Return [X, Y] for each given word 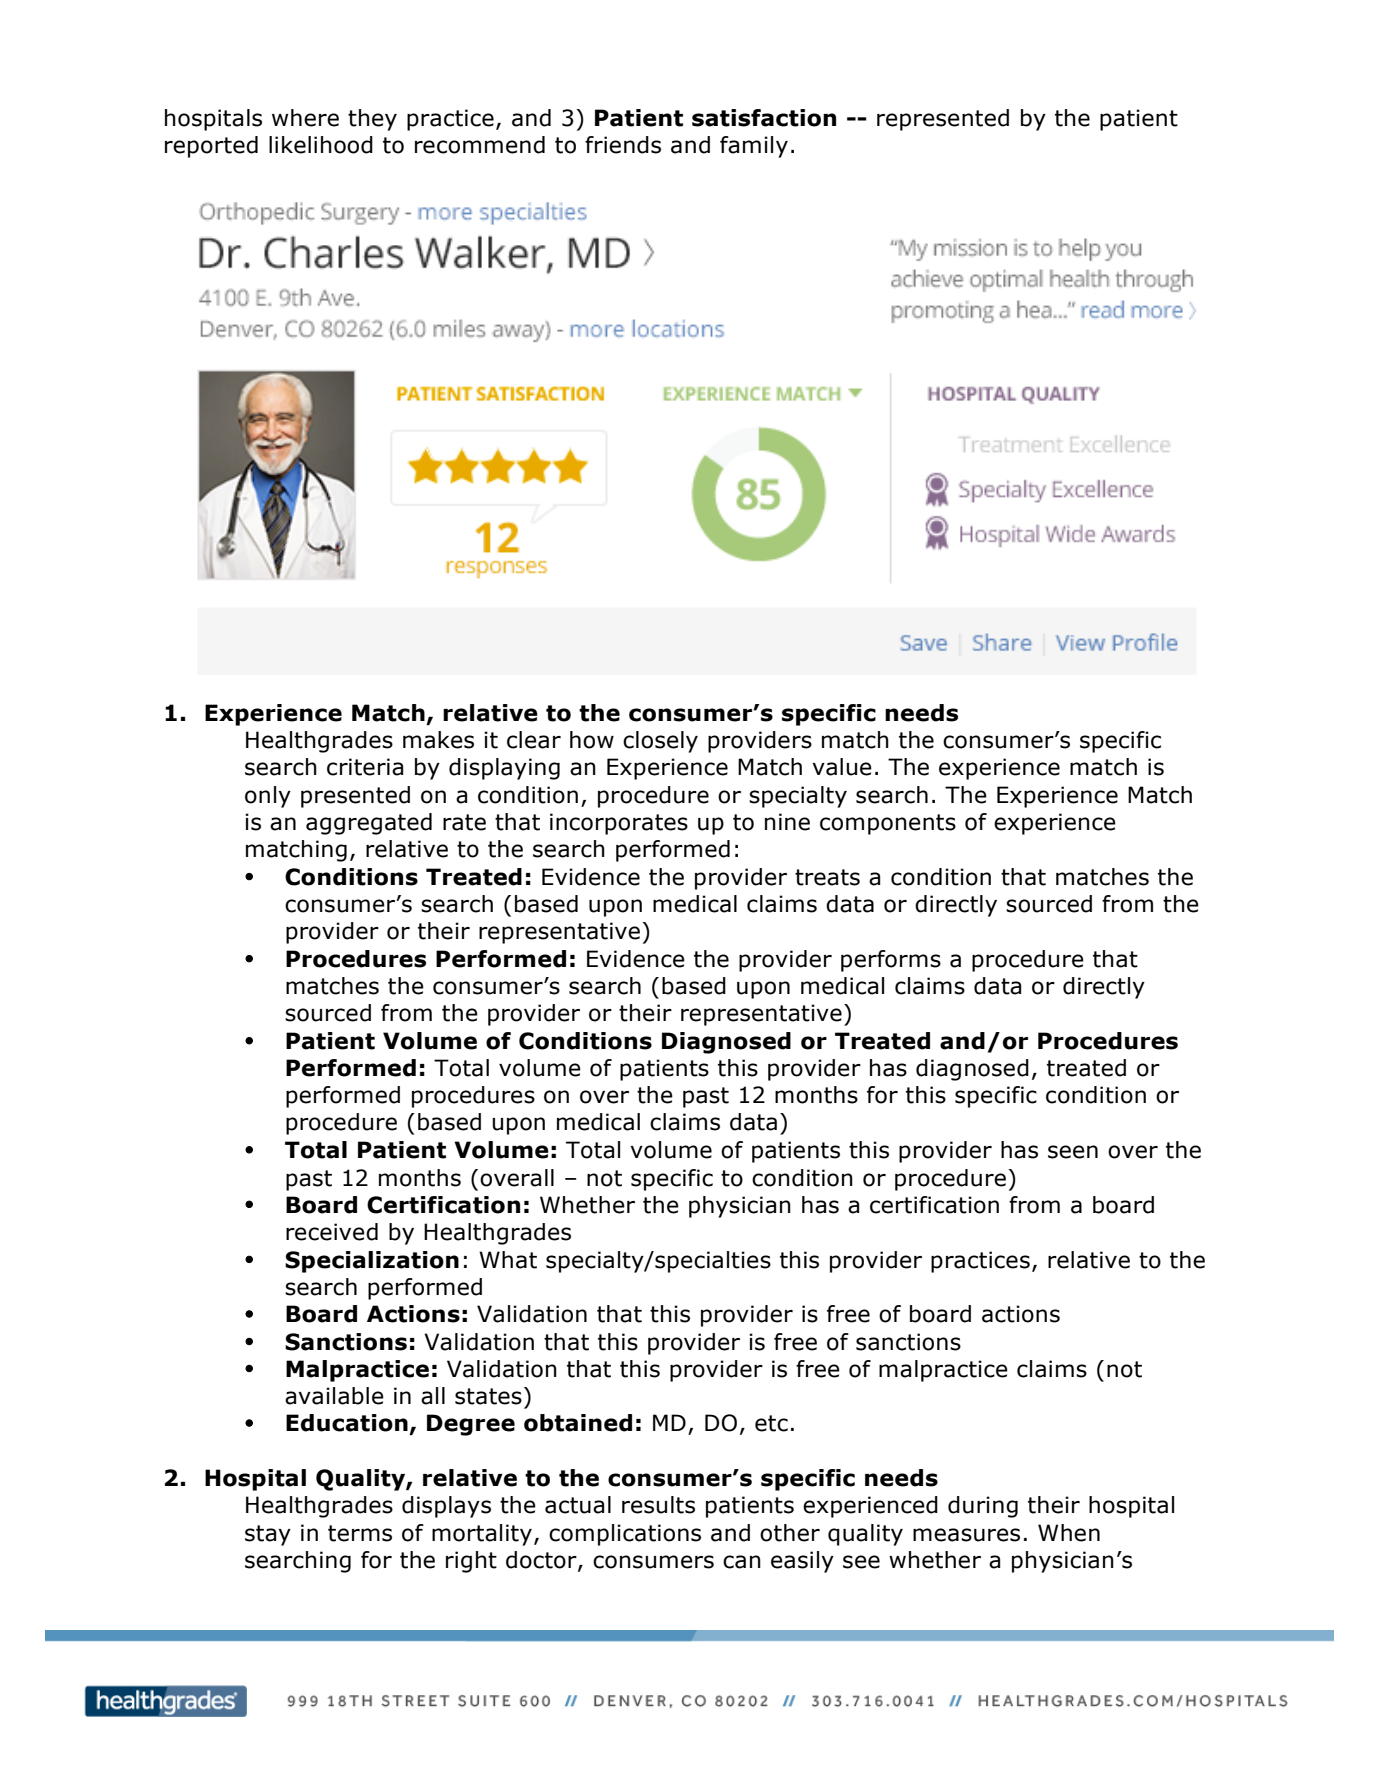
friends [623, 145]
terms [360, 1533]
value [842, 767]
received [332, 1232]
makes [438, 740]
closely [660, 742]
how [592, 740]
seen [1073, 1152]
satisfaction [764, 118]
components [888, 824]
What [508, 1260]
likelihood [321, 145]
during [983, 1507]
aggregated [369, 824]
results [658, 1505]
